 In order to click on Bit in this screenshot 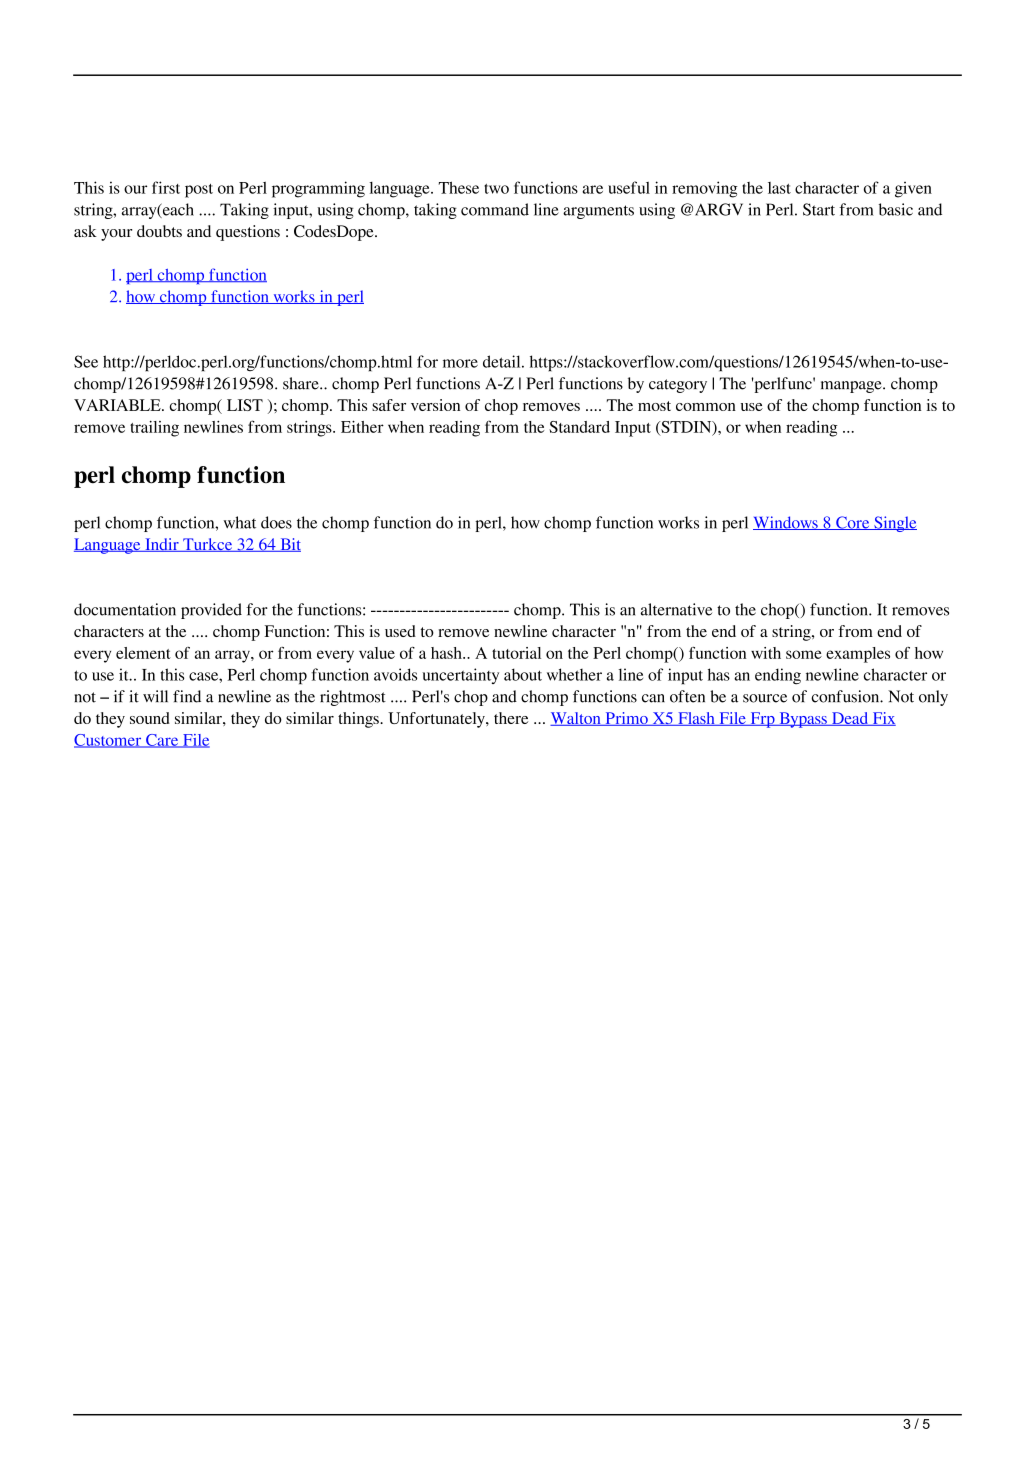, I will do `click(289, 545)`.
